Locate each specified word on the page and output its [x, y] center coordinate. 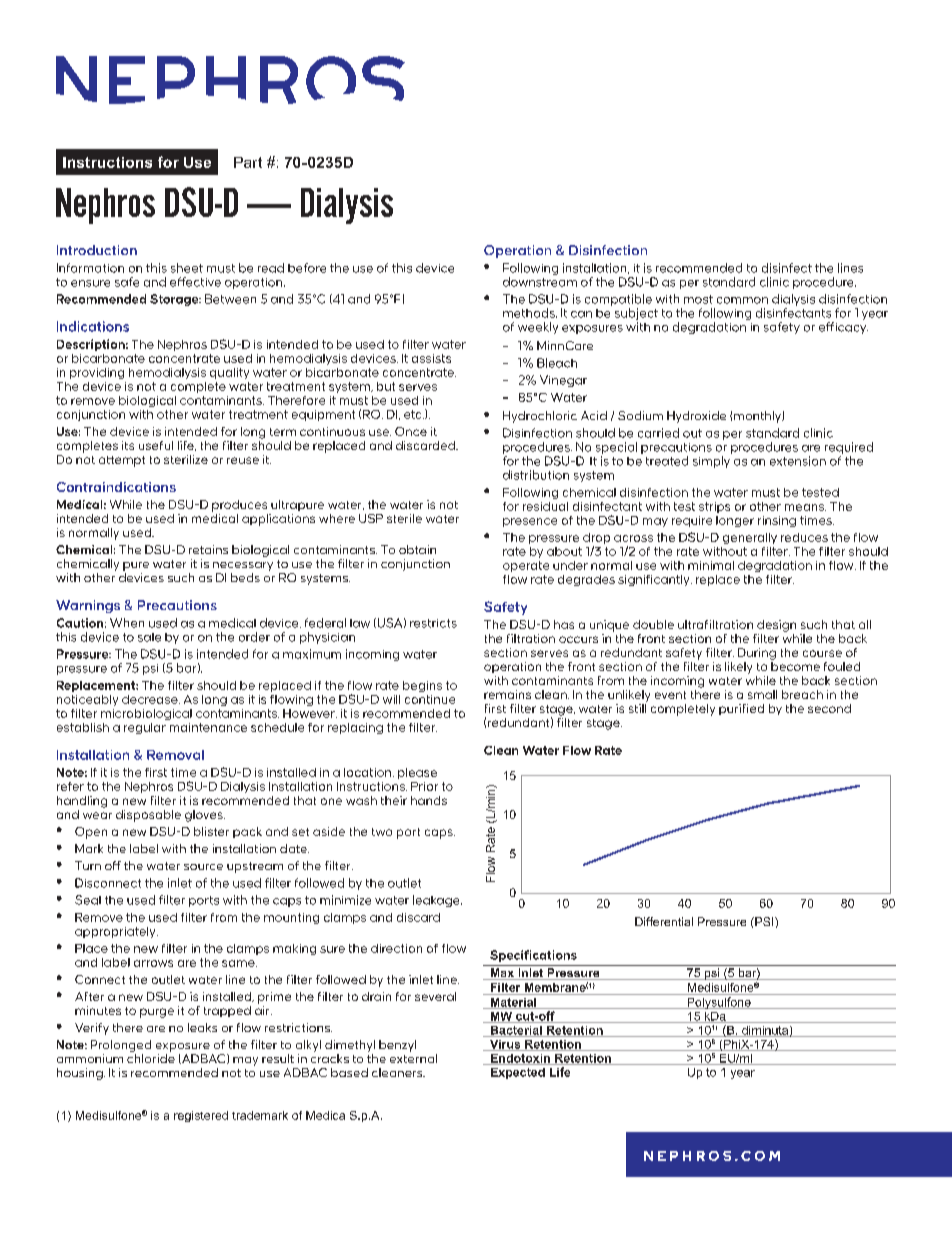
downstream [540, 282]
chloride [151, 1058]
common [742, 300]
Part [248, 162]
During [757, 654]
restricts [433, 623]
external [413, 1058]
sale [149, 637]
